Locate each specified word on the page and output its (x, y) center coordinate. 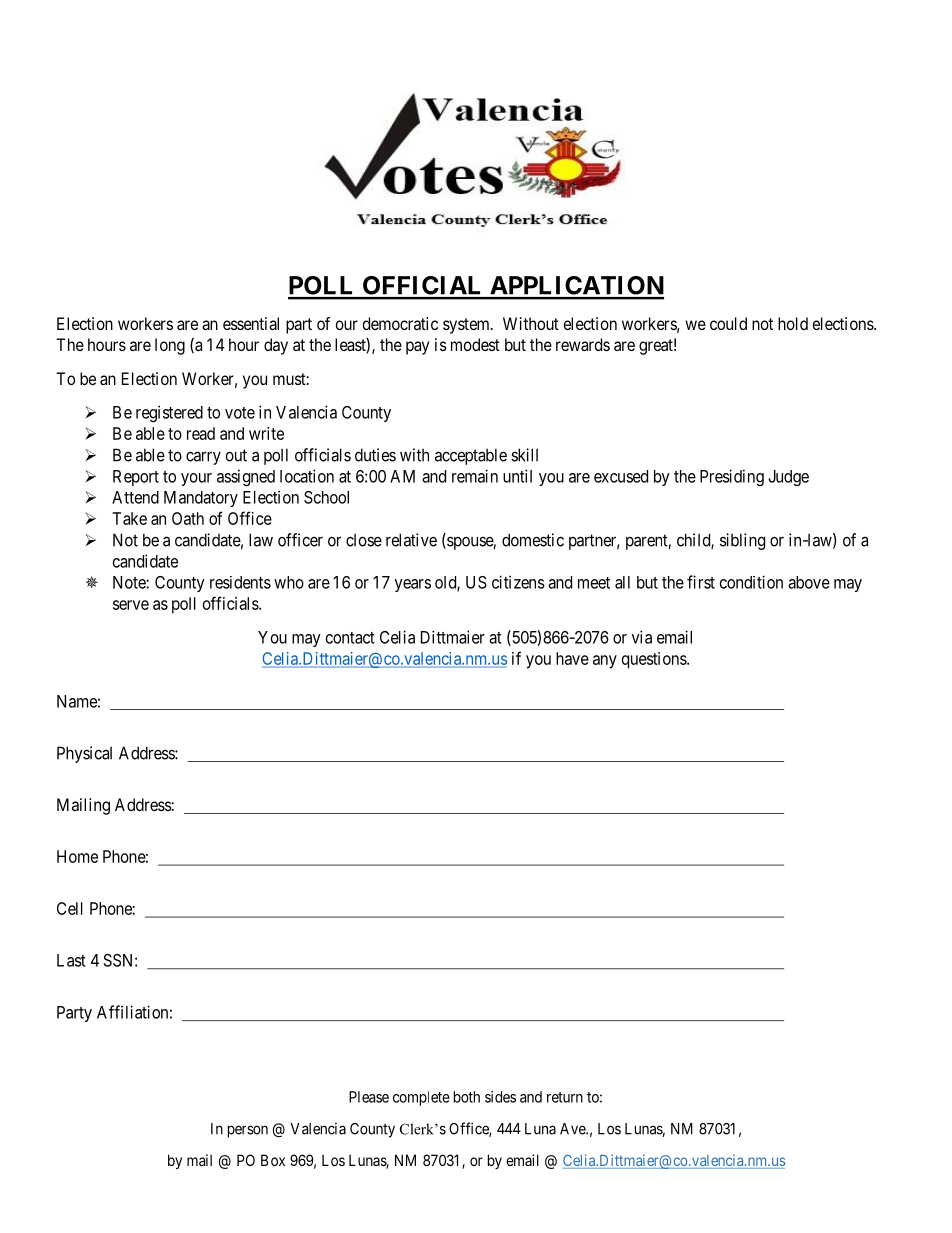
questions (655, 660)
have (572, 658)
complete (421, 1098)
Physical (84, 754)
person (248, 1131)
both (467, 1097)
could (728, 323)
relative (411, 540)
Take (129, 518)
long (170, 346)
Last (71, 960)
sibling (742, 541)
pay (417, 348)
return (565, 1097)
